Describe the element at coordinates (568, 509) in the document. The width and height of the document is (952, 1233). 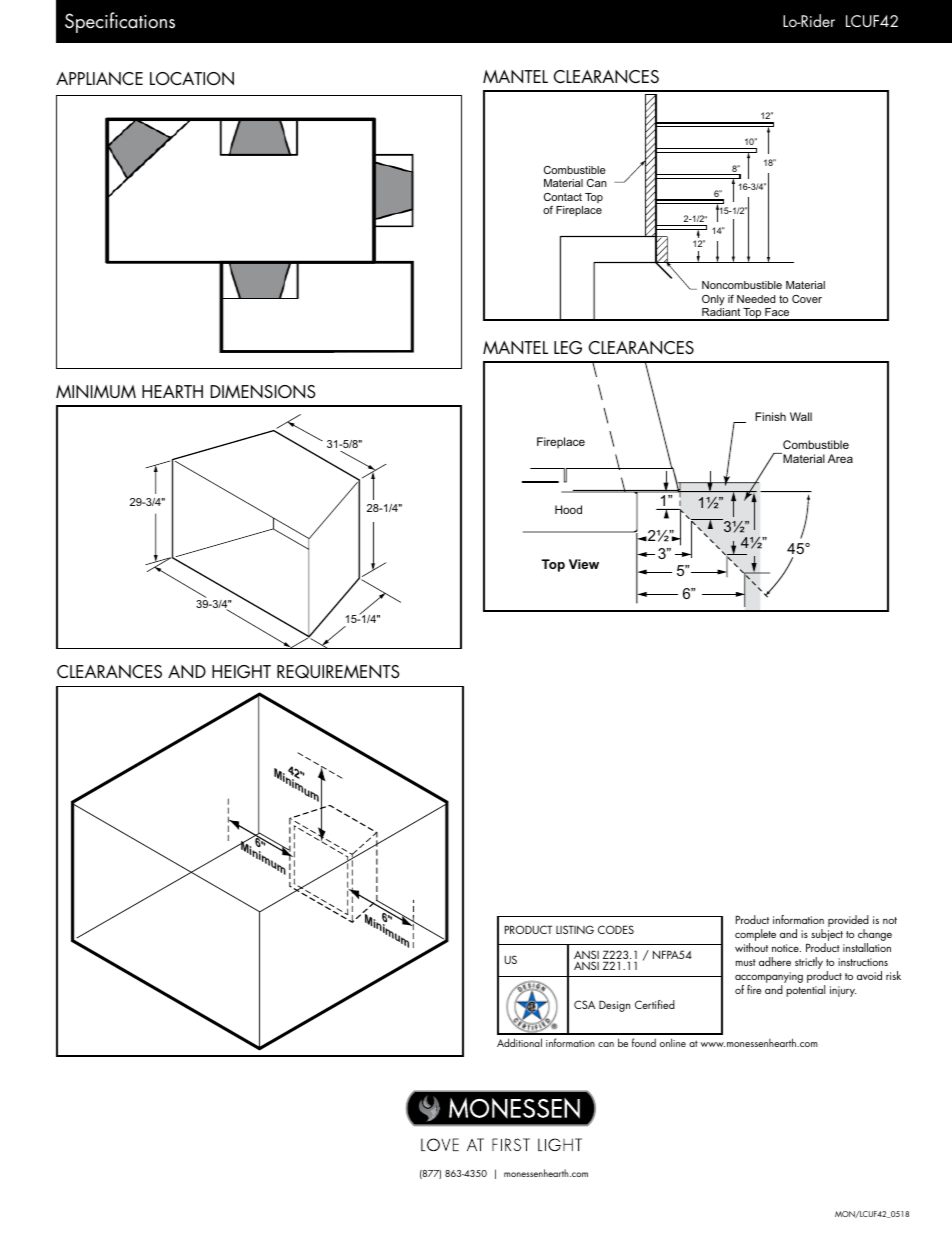
I see `Hood` at that location.
